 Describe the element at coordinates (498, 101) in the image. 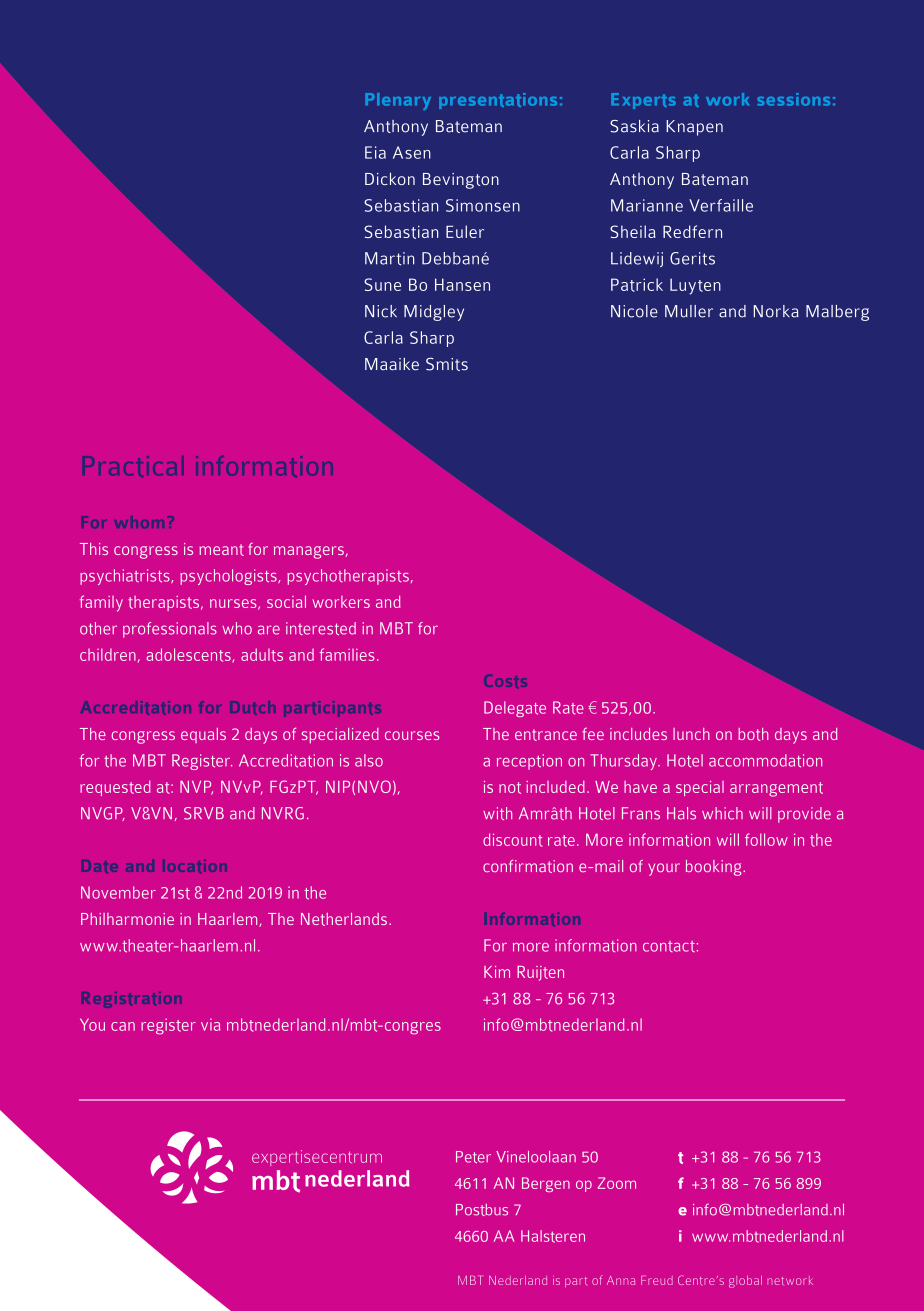

I see `presentations` at that location.
